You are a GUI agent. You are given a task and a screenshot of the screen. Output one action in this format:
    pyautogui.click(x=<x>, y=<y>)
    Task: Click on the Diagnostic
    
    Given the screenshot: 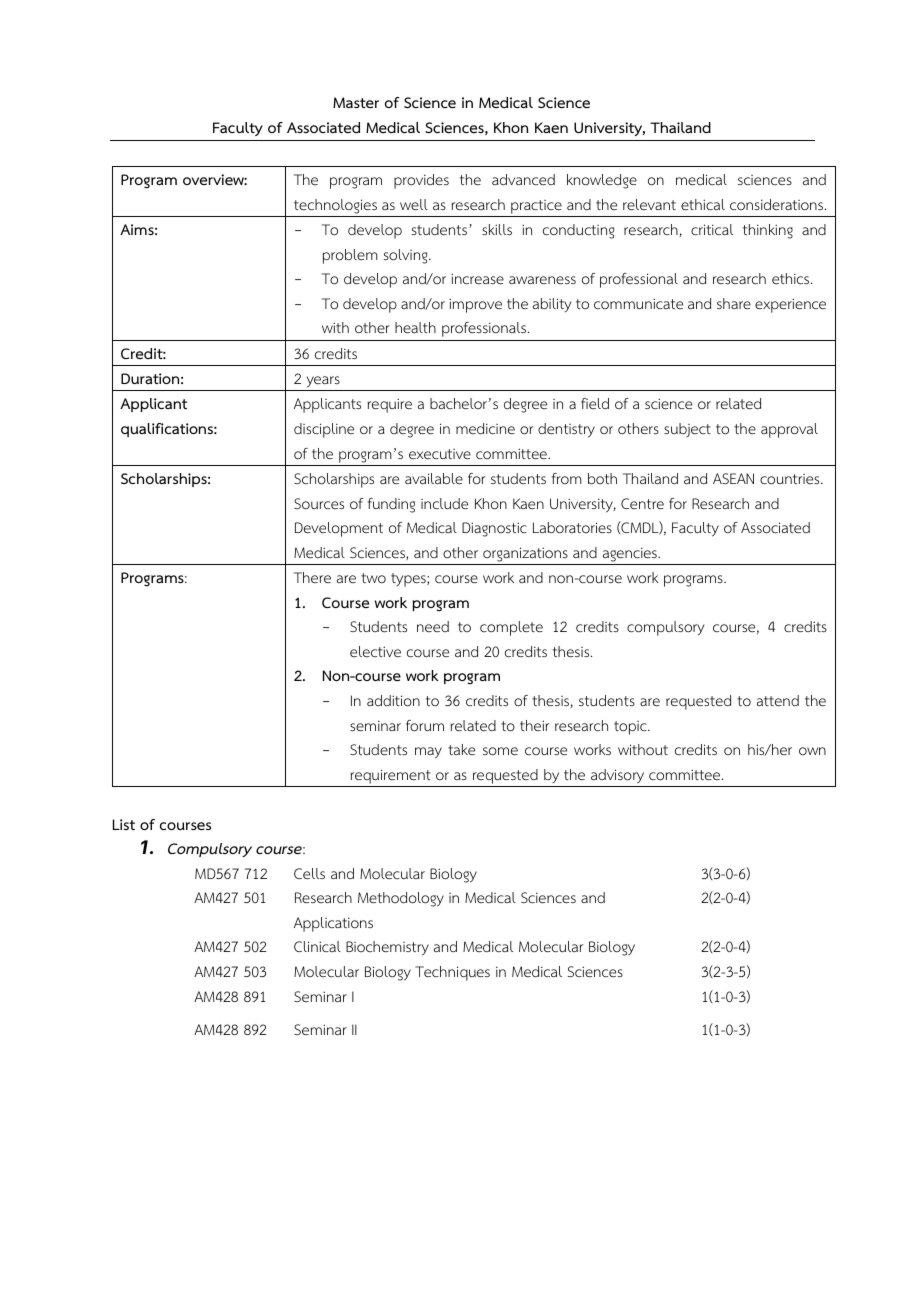 What is the action you would take?
    pyautogui.click(x=494, y=529)
